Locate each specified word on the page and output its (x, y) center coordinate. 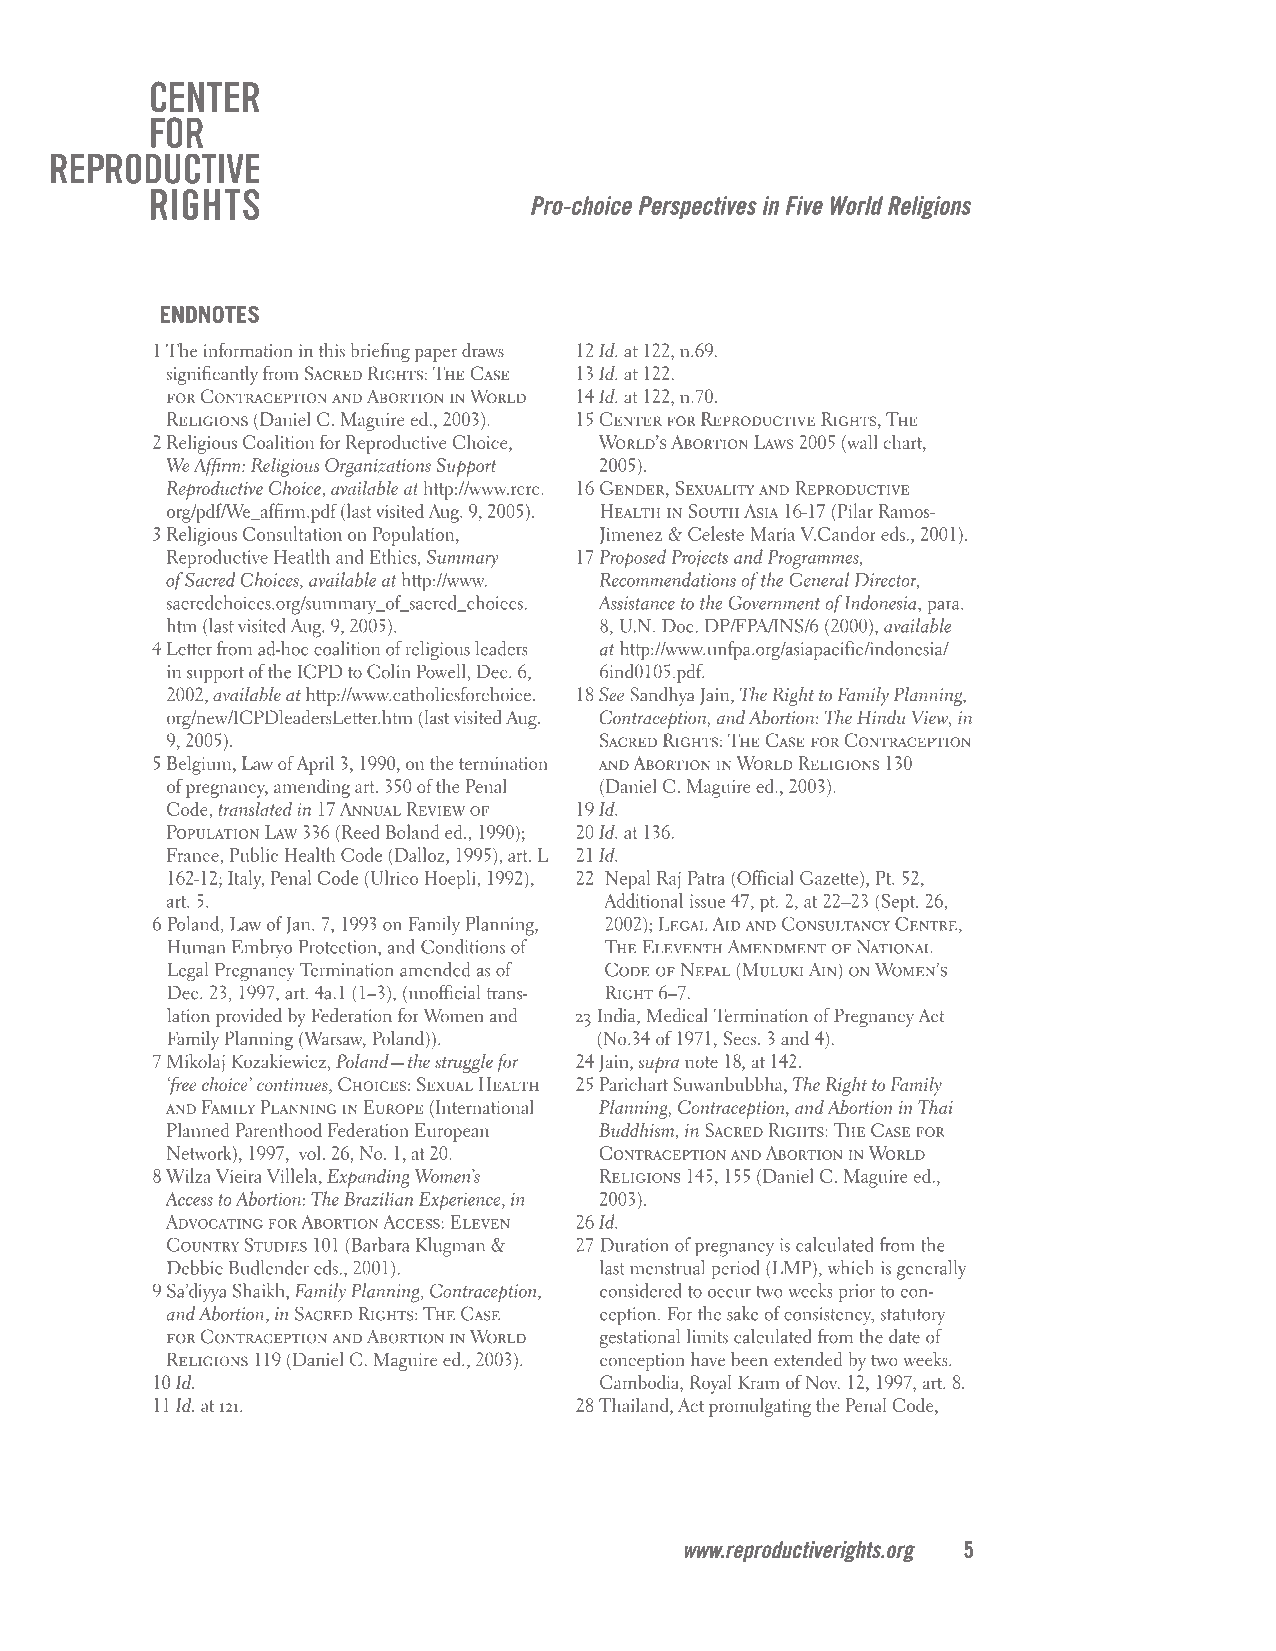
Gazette (830, 878)
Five (804, 205)
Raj (669, 880)
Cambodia (640, 1382)
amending (312, 788)
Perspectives (698, 207)
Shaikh (260, 1290)
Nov (822, 1382)
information (248, 350)
